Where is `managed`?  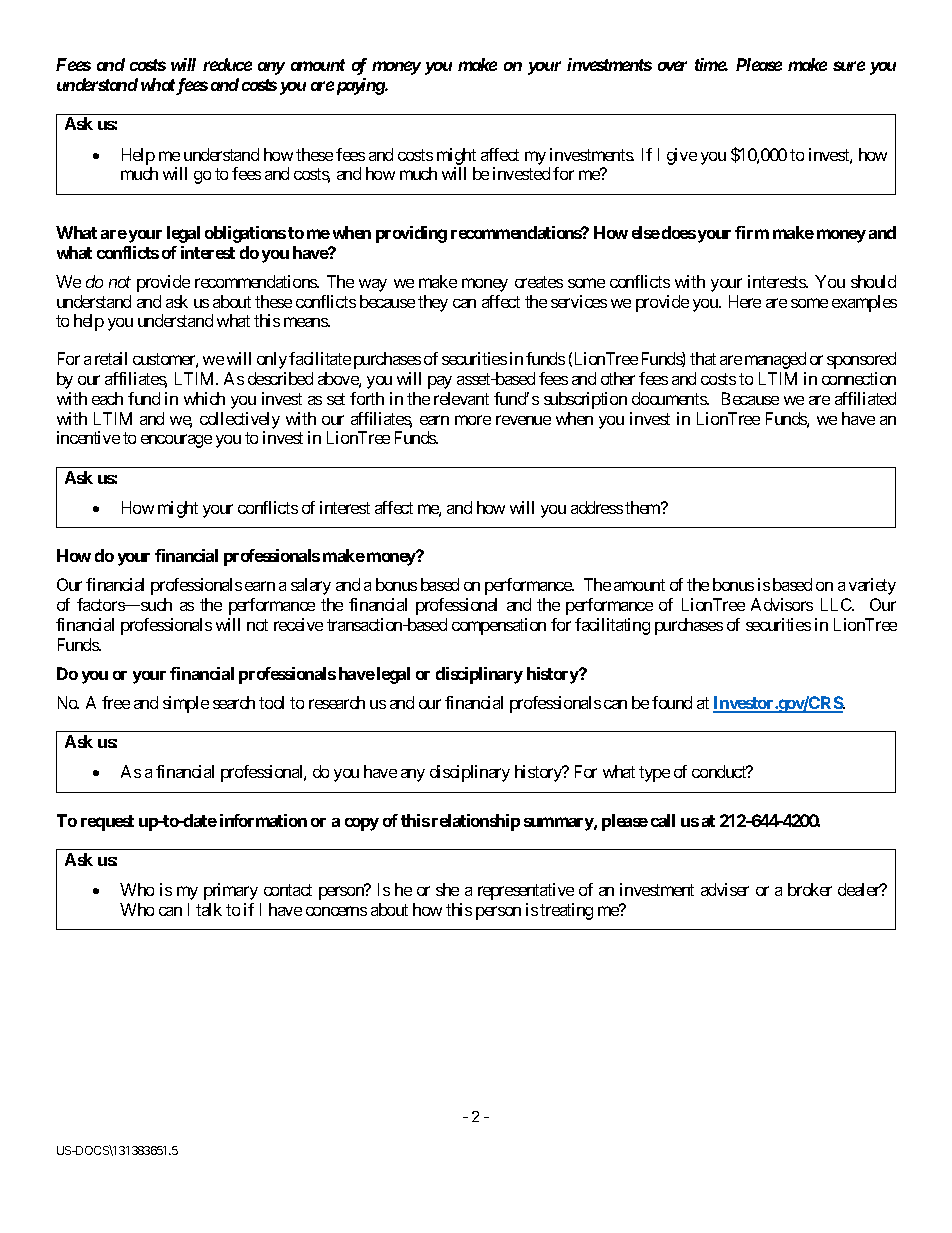 managed is located at coordinates (775, 360).
